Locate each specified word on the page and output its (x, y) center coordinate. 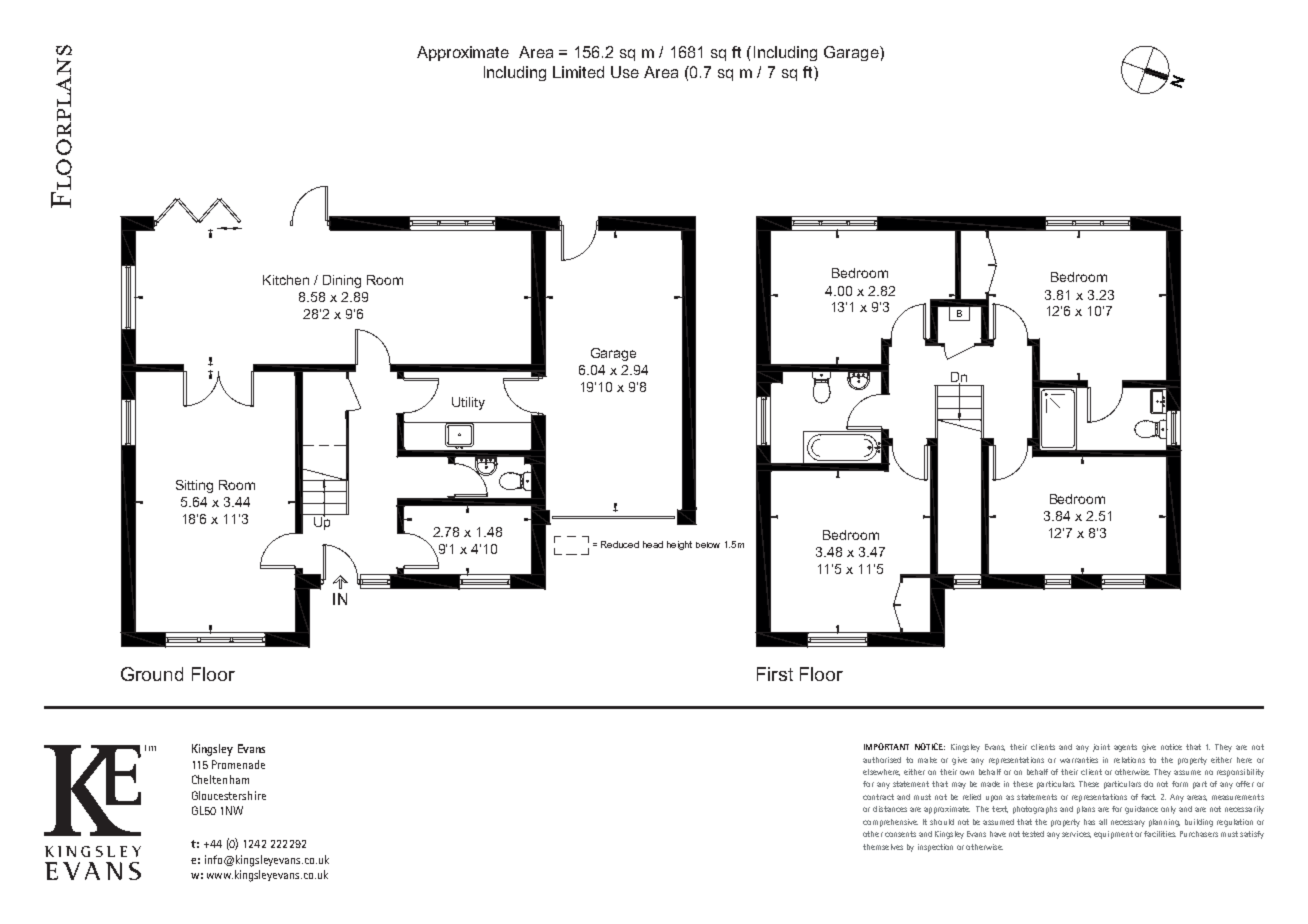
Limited (578, 72)
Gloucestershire (229, 795)
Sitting (194, 486)
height (679, 545)
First (775, 674)
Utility (468, 403)
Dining (342, 281)
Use (625, 72)
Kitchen (286, 280)
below (708, 545)
